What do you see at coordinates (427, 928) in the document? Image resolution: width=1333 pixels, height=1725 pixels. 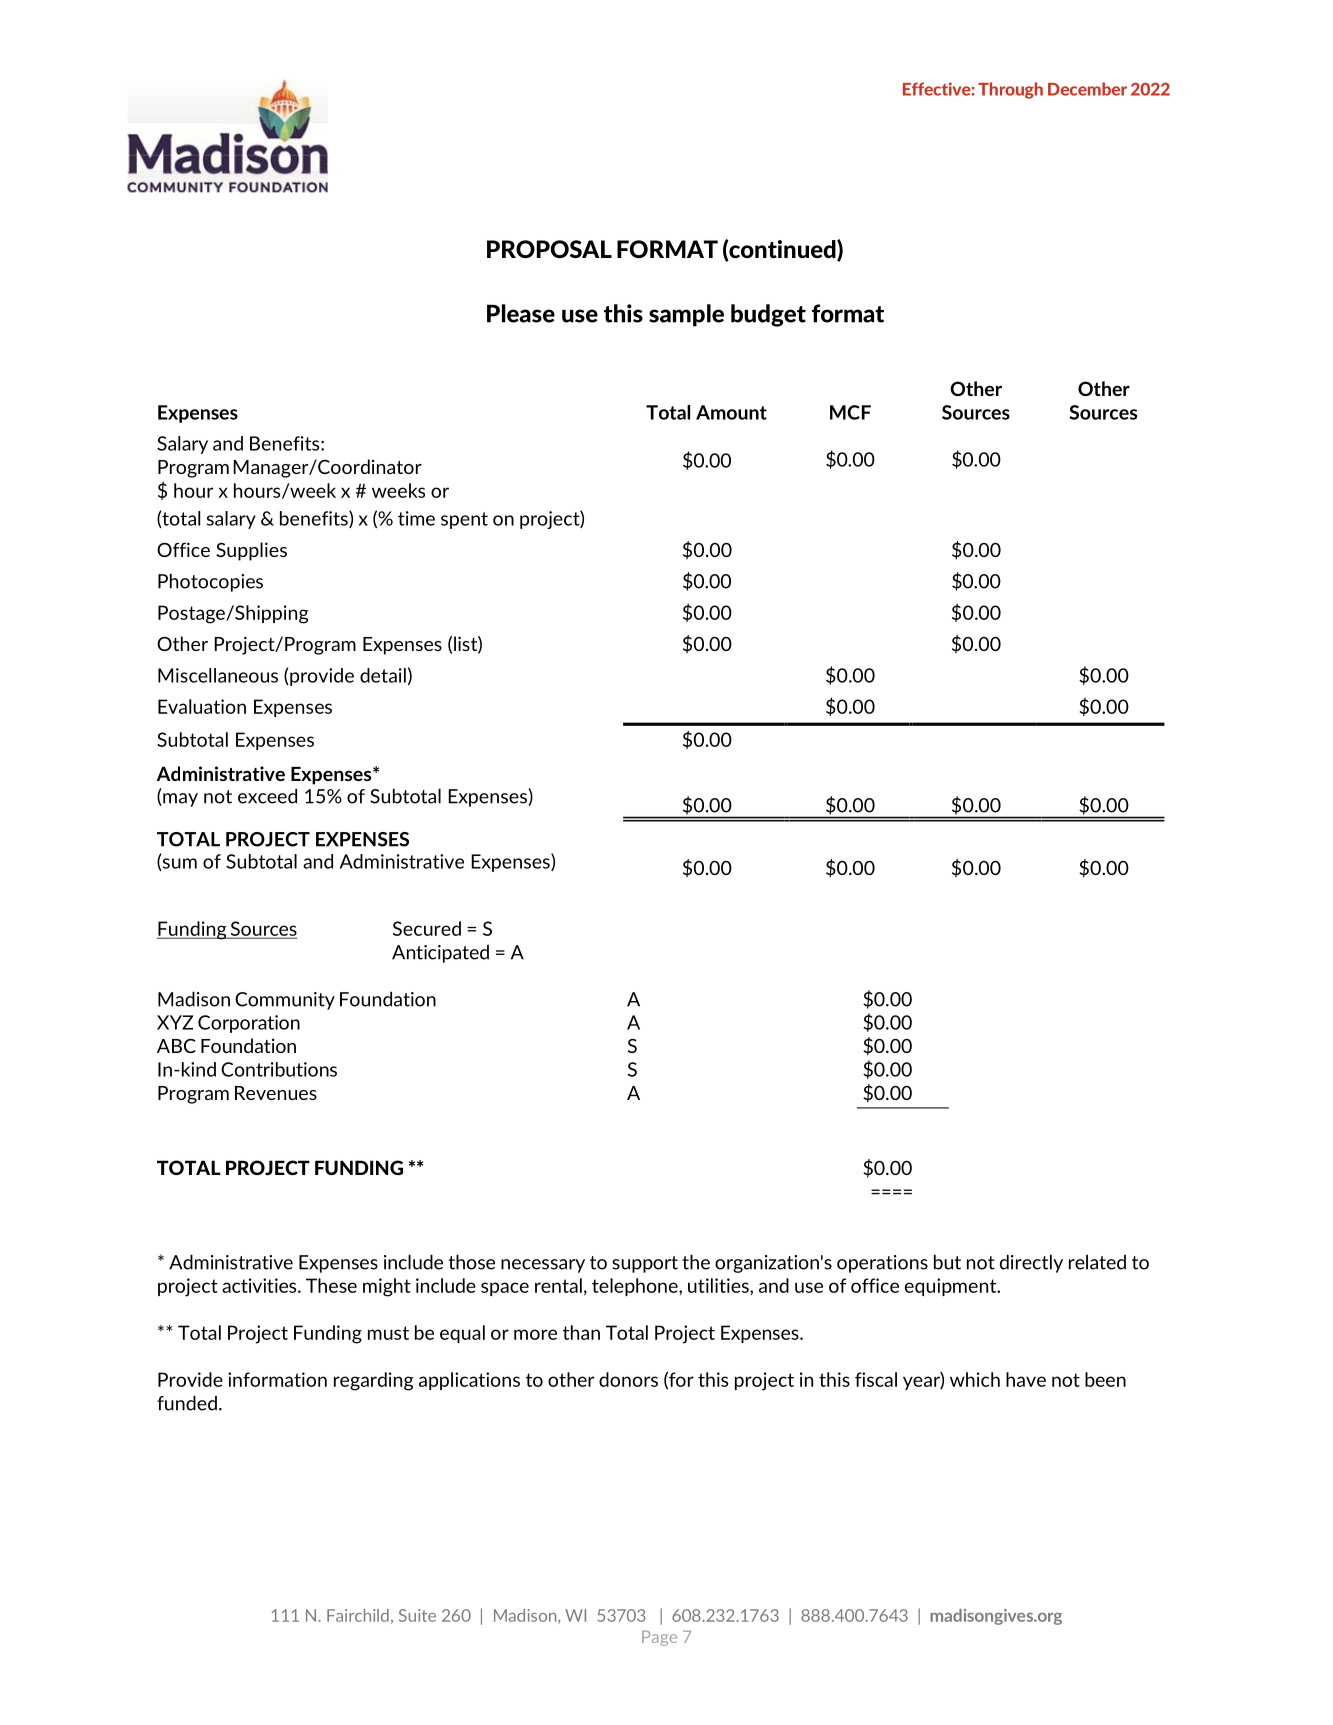 I see `Secured` at bounding box center [427, 928].
